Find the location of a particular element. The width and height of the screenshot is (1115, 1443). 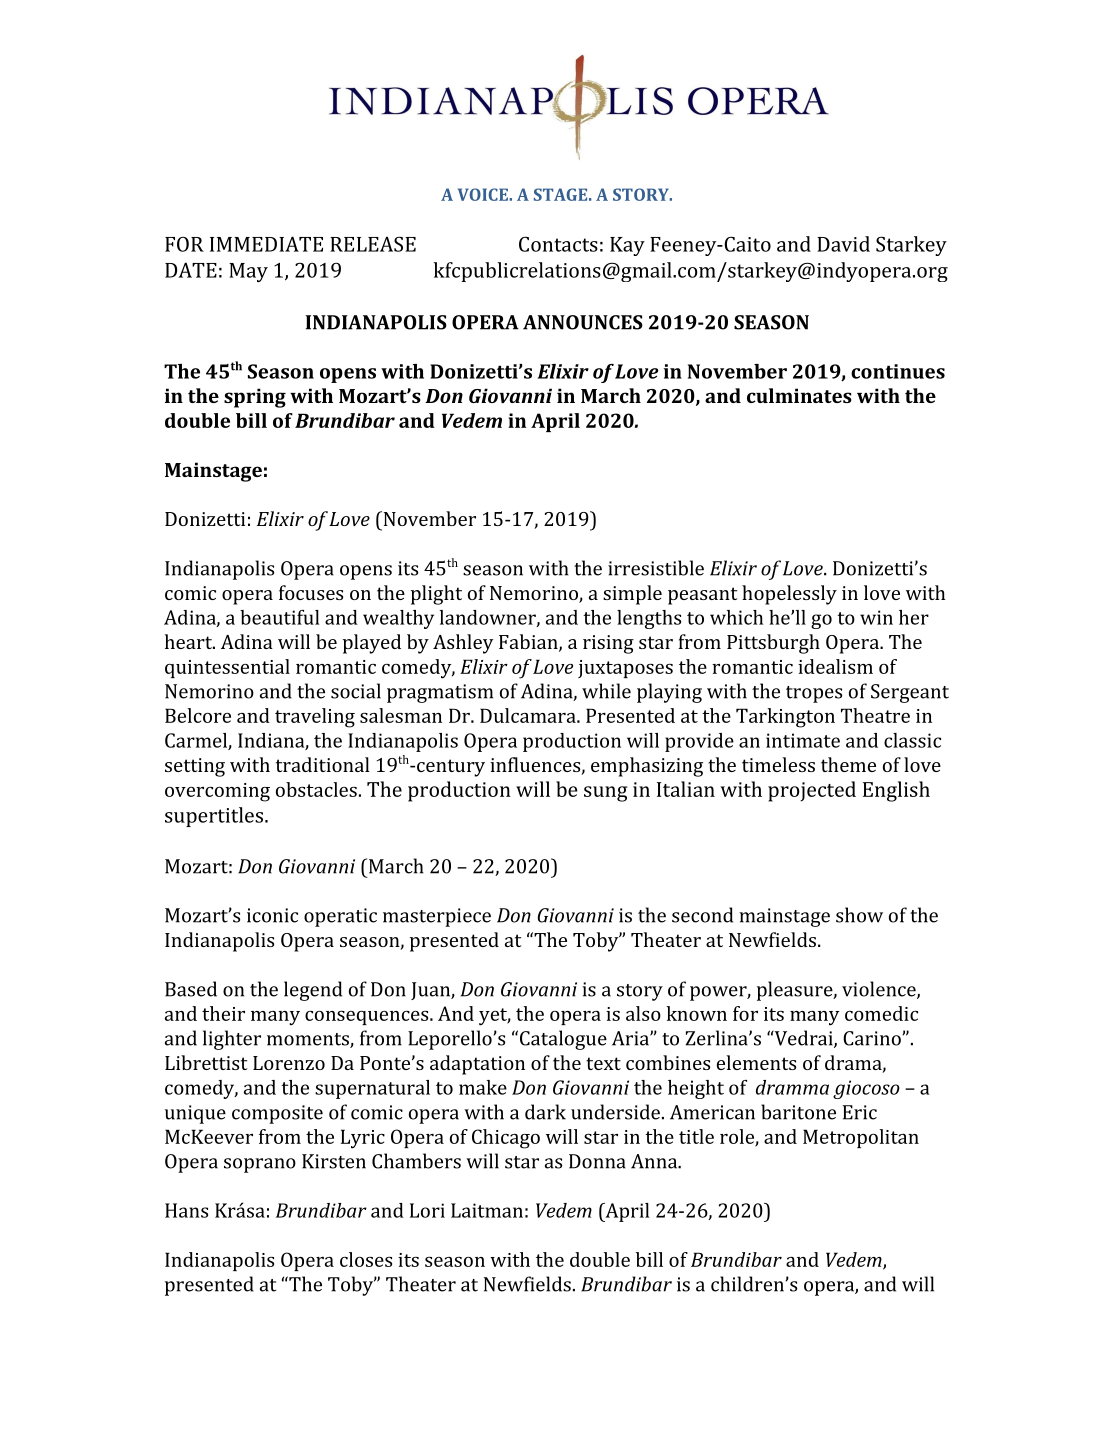

soprano is located at coordinates (260, 1165).
